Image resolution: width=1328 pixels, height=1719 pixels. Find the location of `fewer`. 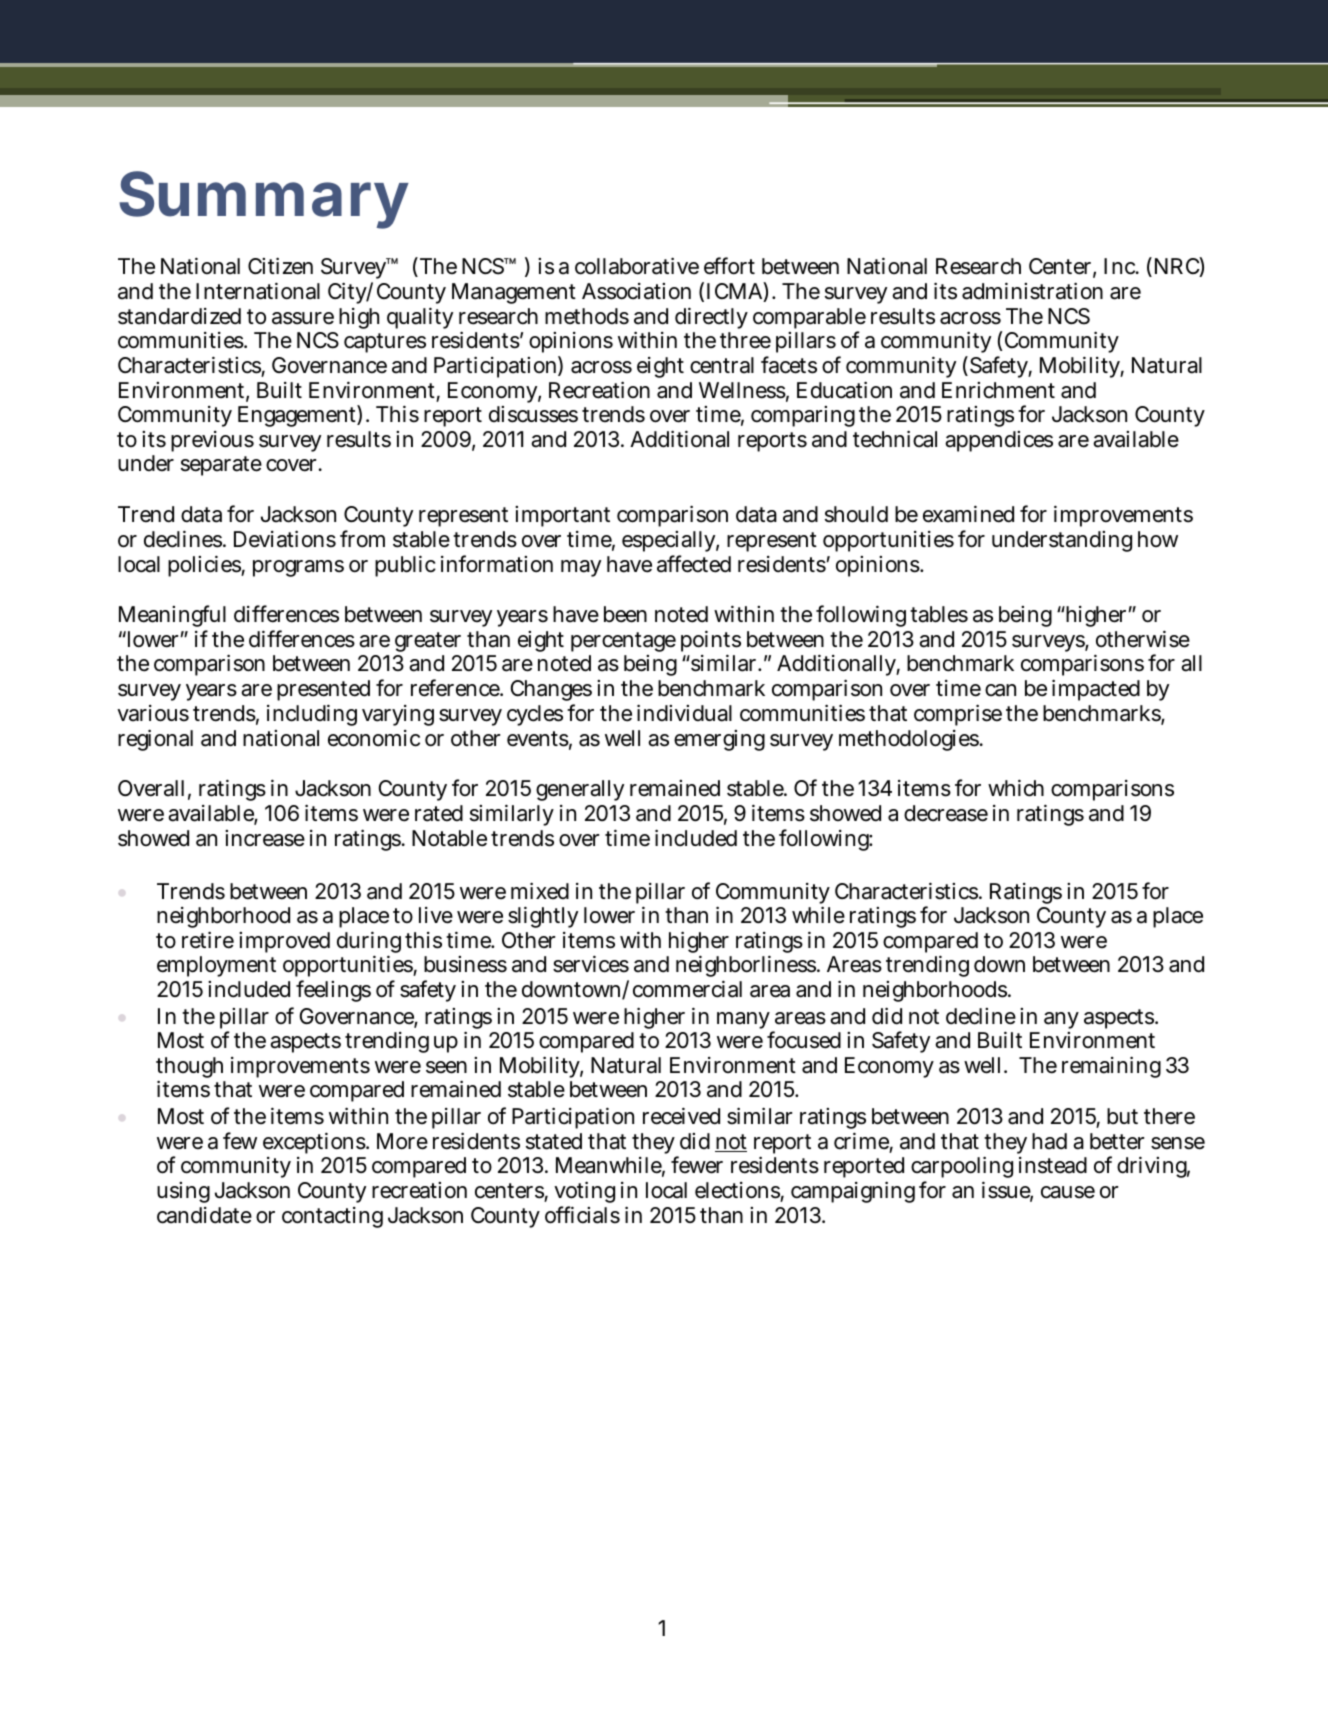

fewer is located at coordinates (697, 1165).
